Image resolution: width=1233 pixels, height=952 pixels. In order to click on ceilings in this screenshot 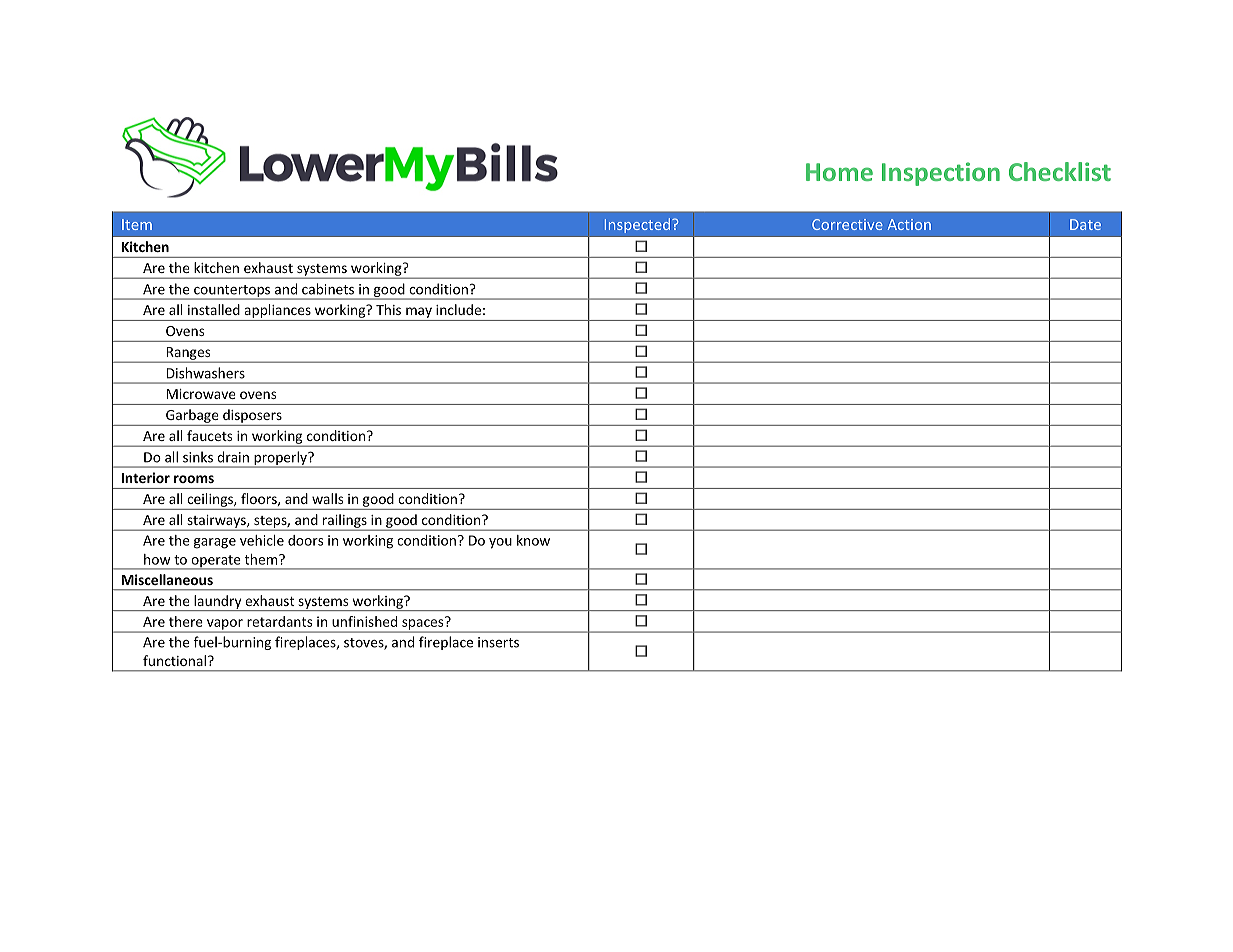, I will do `click(211, 500)`.
